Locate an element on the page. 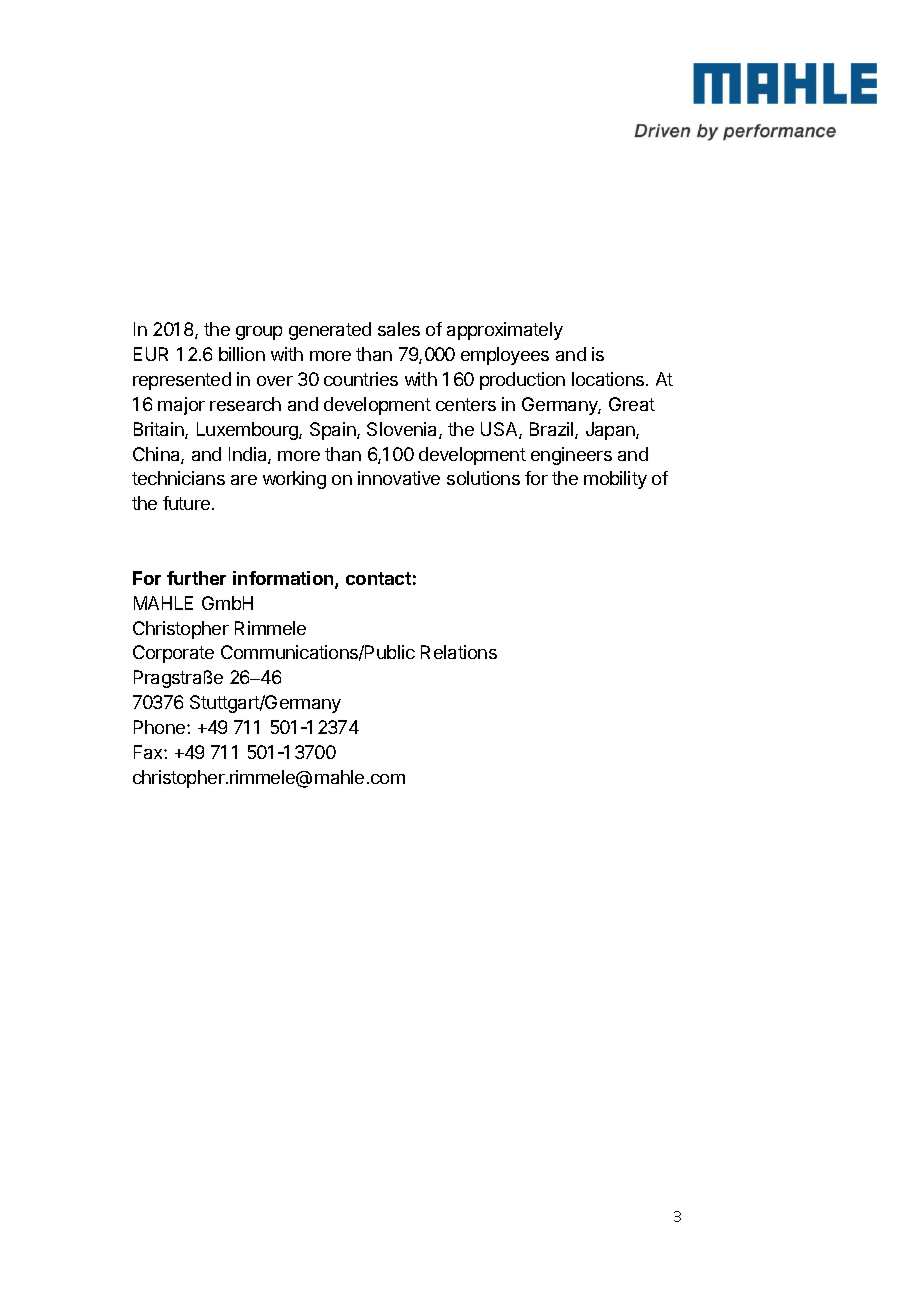 The image size is (924, 1308). information is located at coordinates (284, 579).
